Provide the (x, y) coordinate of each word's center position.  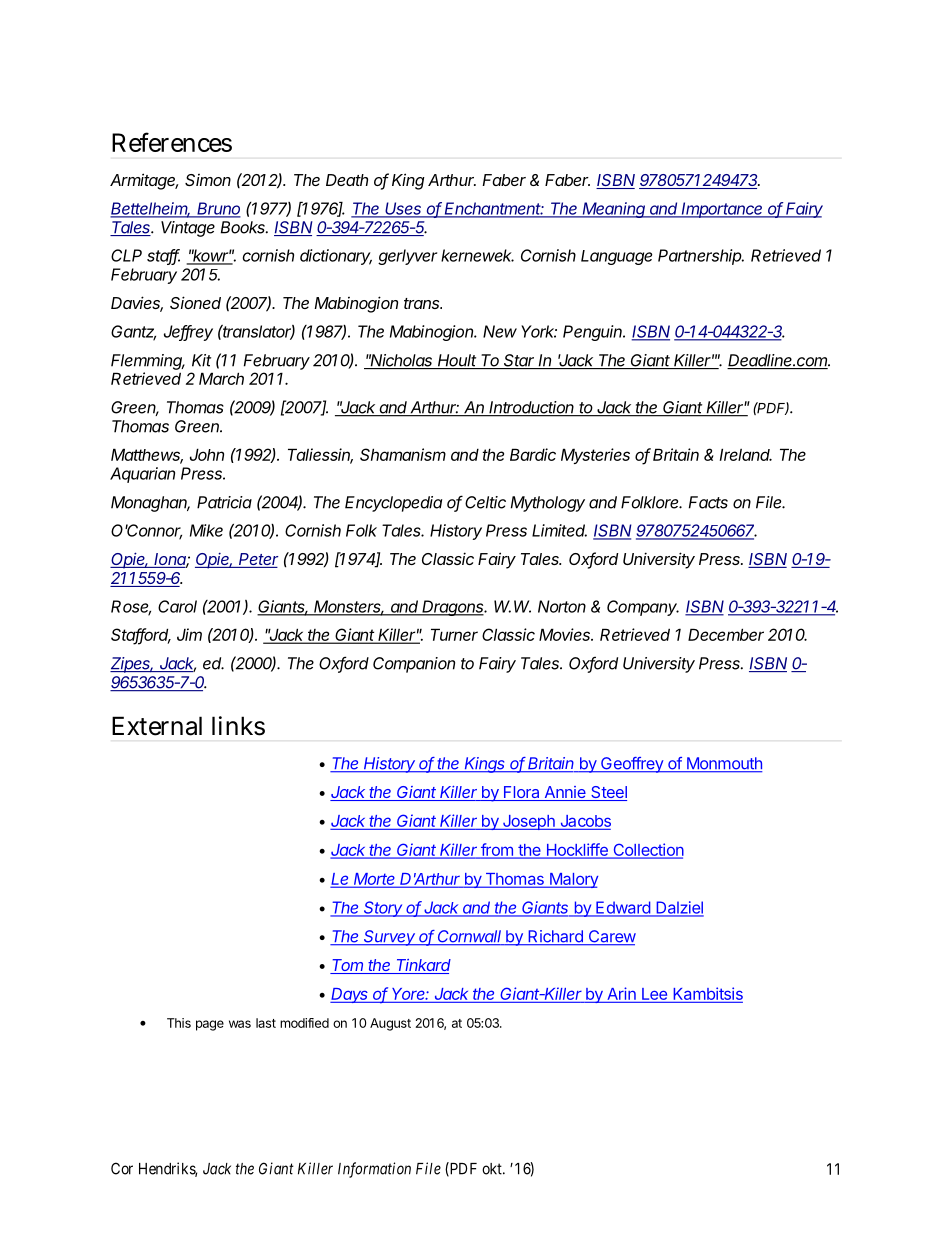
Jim (189, 634)
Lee (654, 995)
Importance (722, 210)
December (726, 634)
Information (374, 1170)
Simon (208, 180)
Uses (404, 209)
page (210, 1025)
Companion (414, 665)
